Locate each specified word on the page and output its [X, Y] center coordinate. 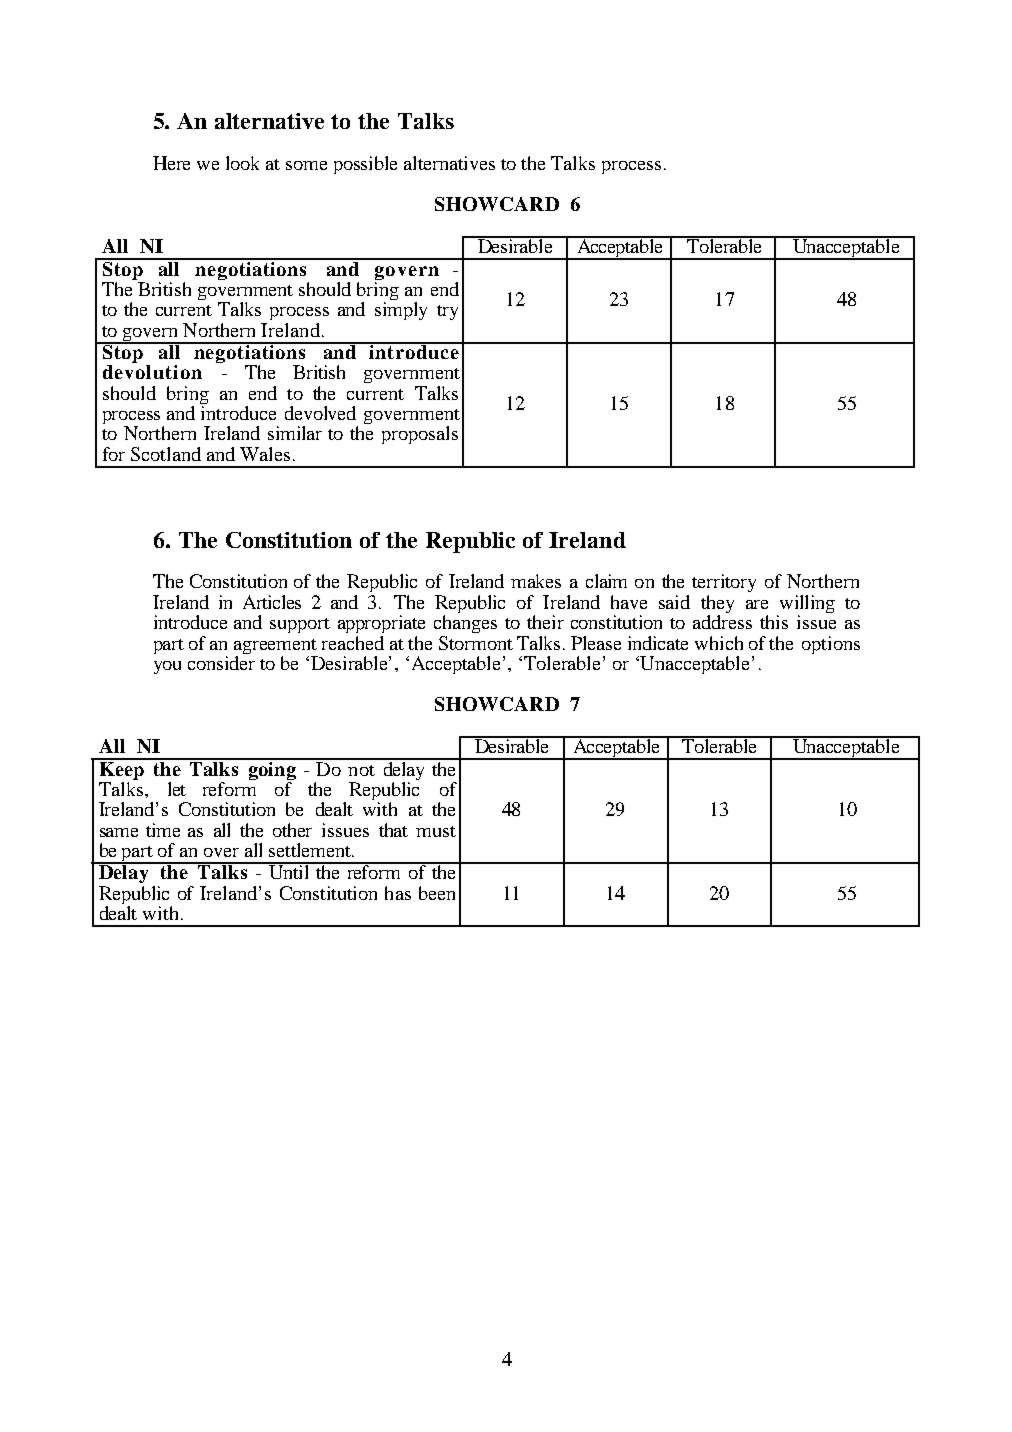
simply [401, 311]
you [167, 667]
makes [536, 581]
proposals [420, 435]
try [447, 312]
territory [724, 583]
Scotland [166, 454]
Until [289, 871]
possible [365, 165]
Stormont [476, 643]
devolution [152, 372]
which [719, 643]
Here [171, 163]
